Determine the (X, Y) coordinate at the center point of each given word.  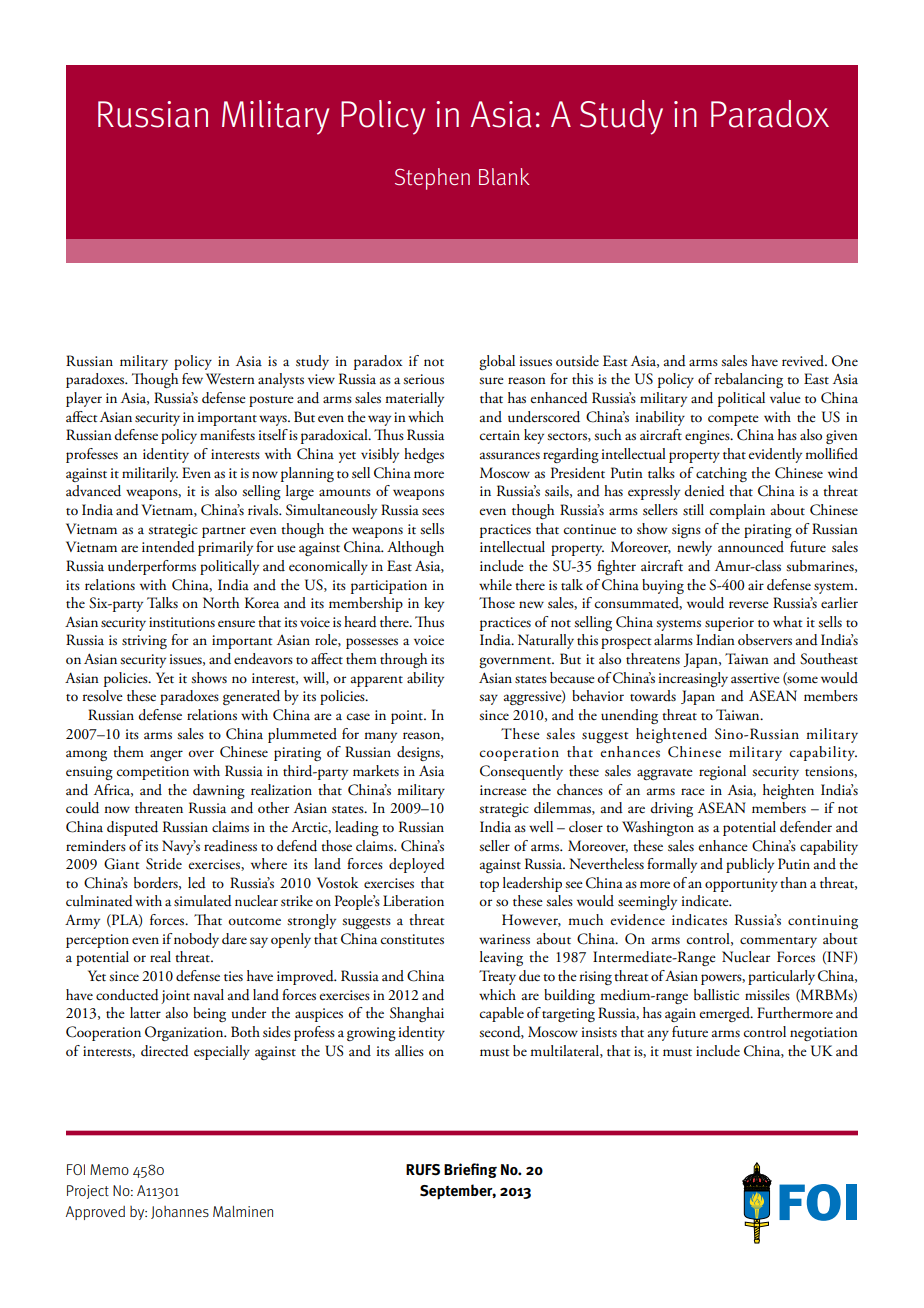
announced (751, 547)
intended (168, 547)
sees (433, 512)
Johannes (180, 1212)
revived (804, 360)
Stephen (432, 179)
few (192, 378)
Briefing (470, 1170)
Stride (164, 864)
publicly (750, 865)
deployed (417, 865)
